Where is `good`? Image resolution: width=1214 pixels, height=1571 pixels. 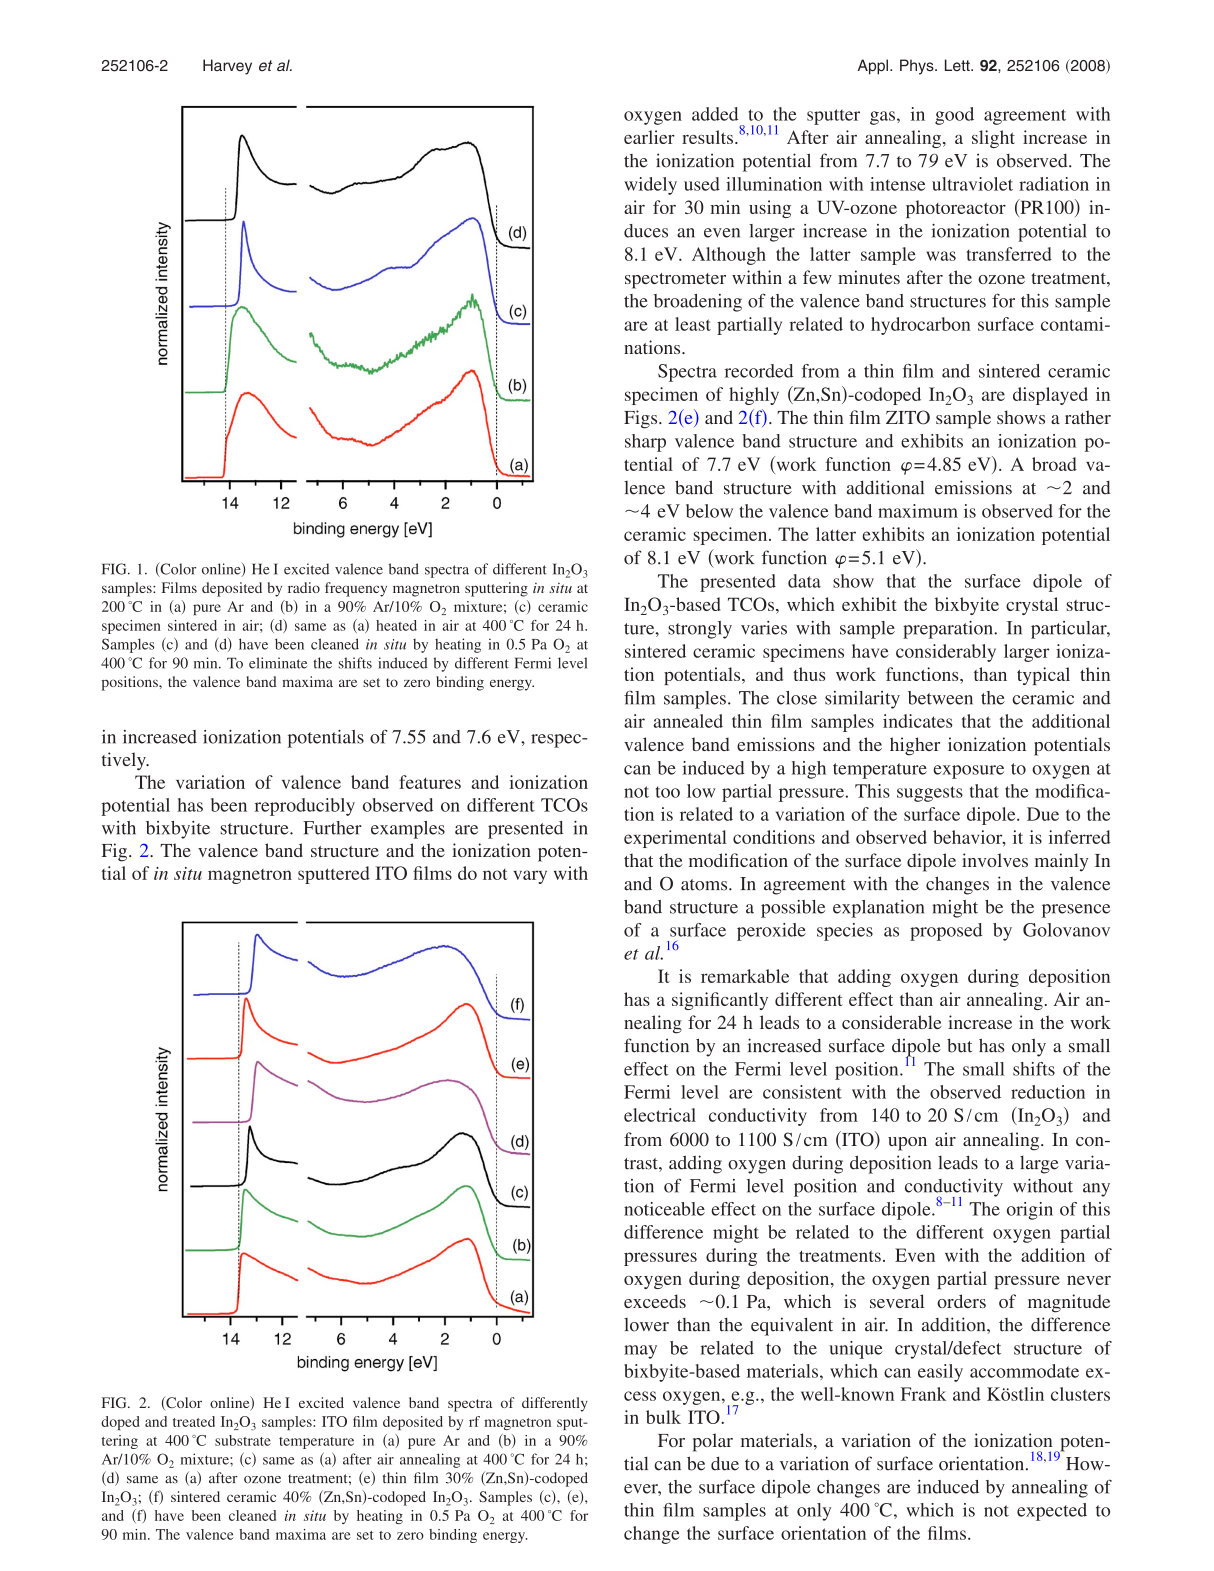 good is located at coordinates (954, 116).
